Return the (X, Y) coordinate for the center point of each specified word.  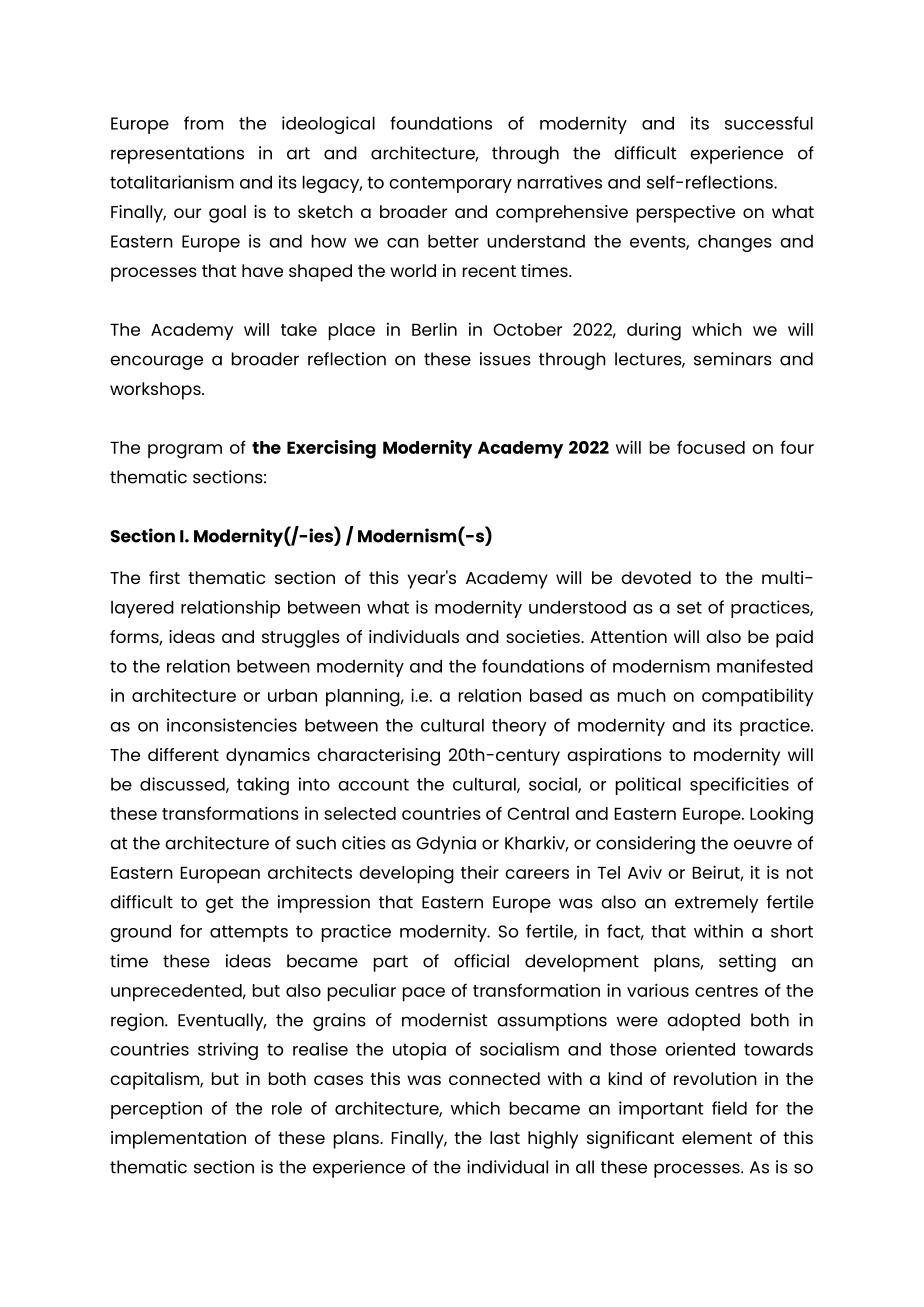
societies (544, 636)
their (480, 872)
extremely (716, 904)
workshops (156, 391)
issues (505, 359)
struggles (301, 639)
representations (177, 155)
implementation (178, 1140)
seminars (733, 359)
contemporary (450, 184)
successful (769, 123)
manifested (765, 666)
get (219, 904)
